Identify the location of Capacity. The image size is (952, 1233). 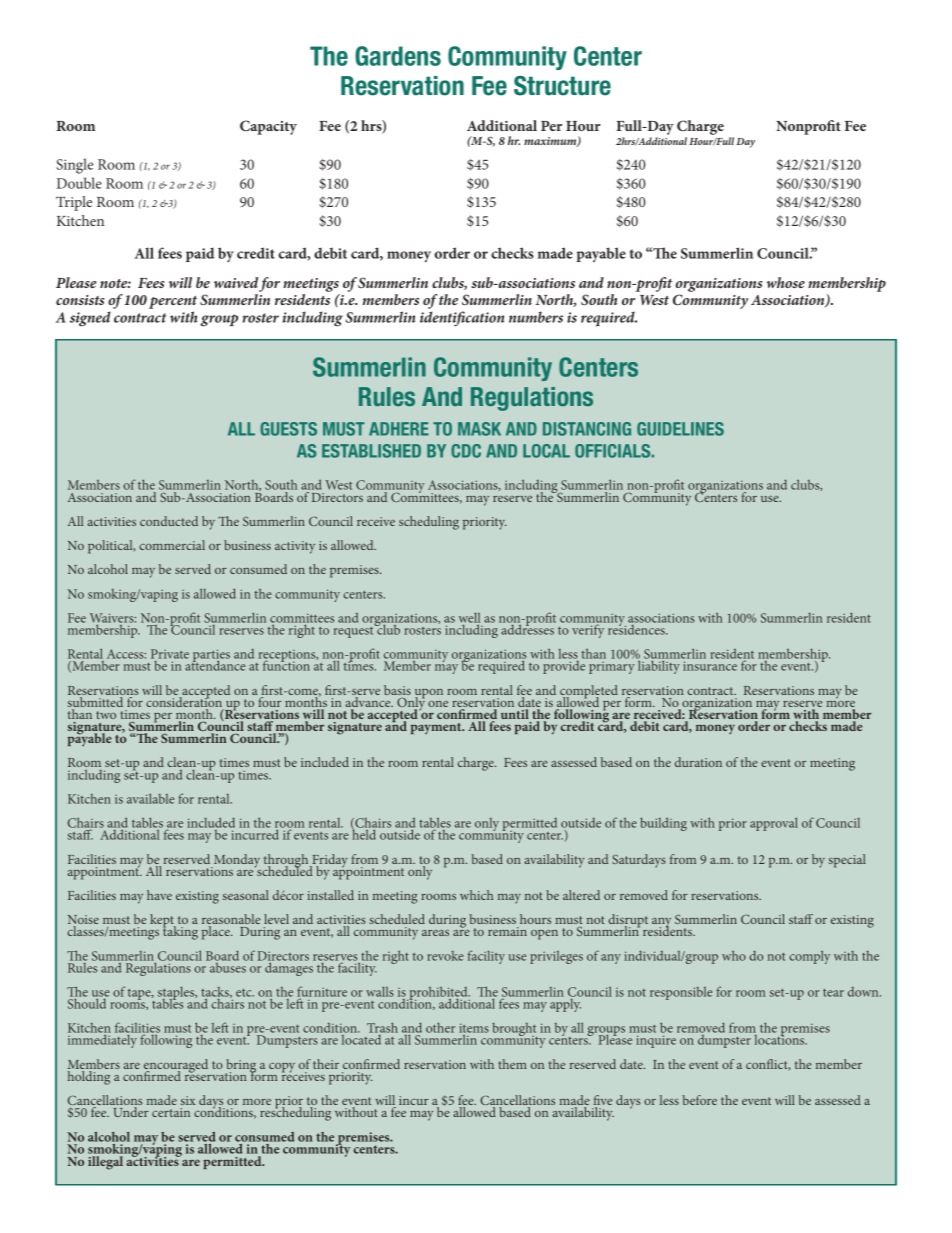
(268, 127).
